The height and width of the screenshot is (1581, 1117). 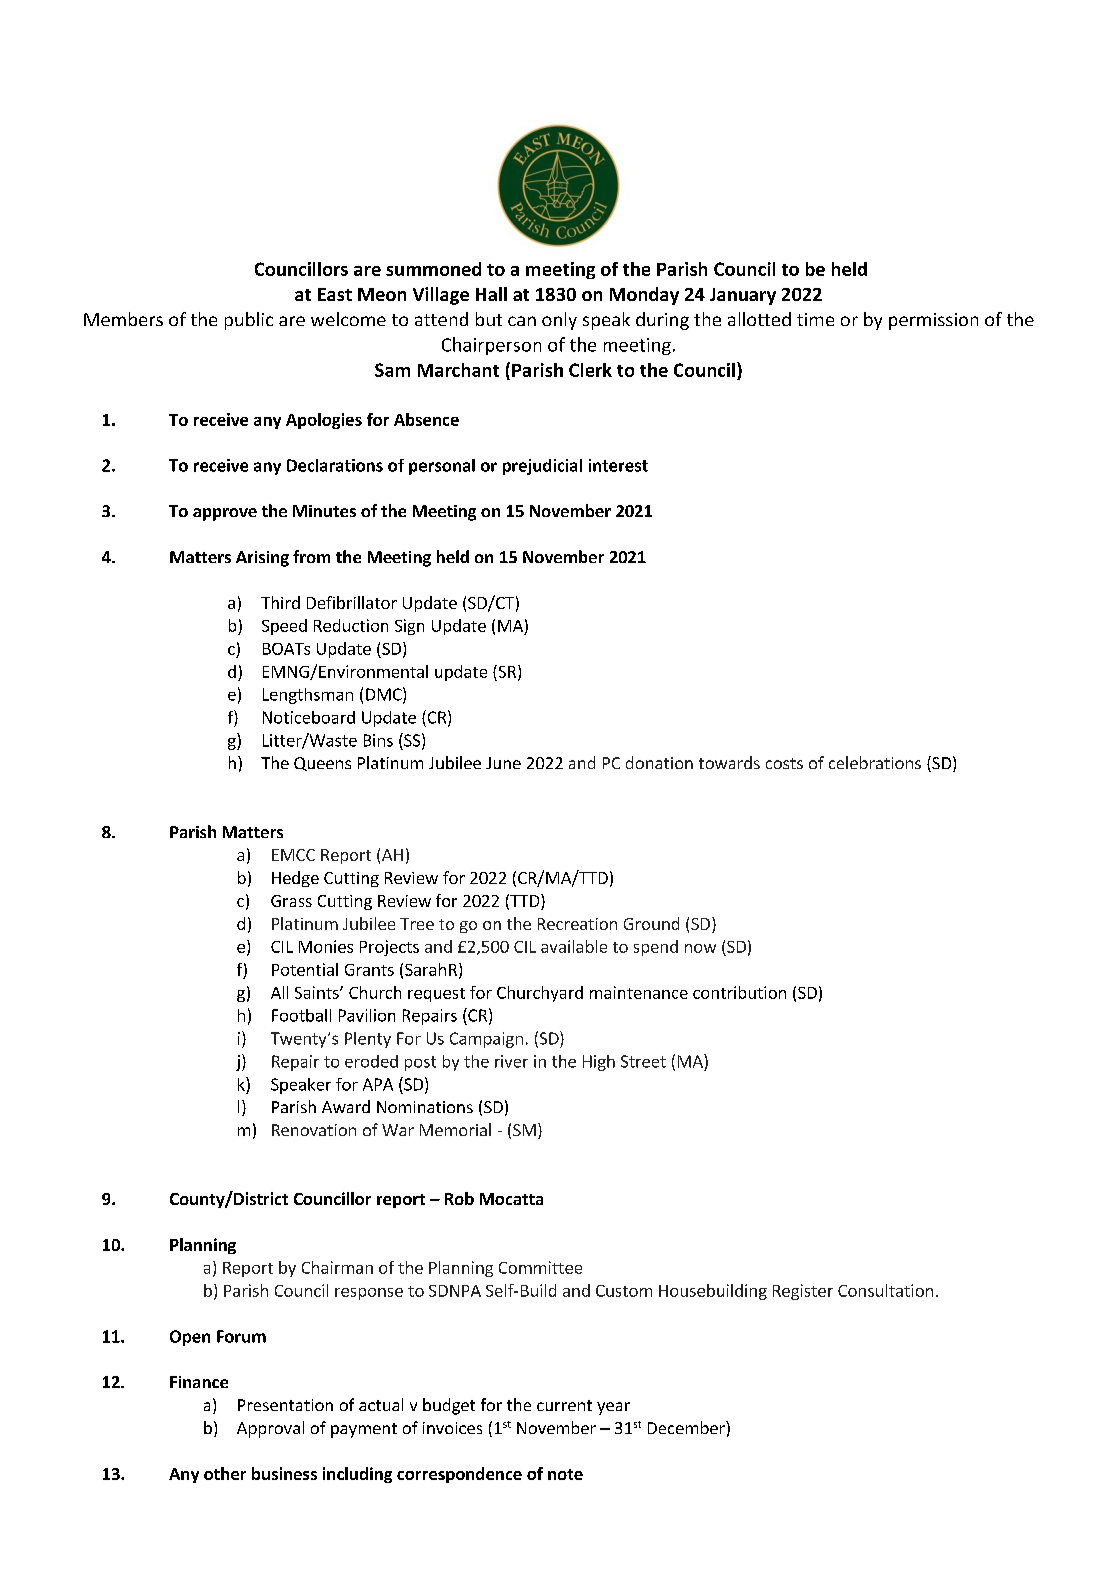 I want to click on can, so click(x=522, y=321).
